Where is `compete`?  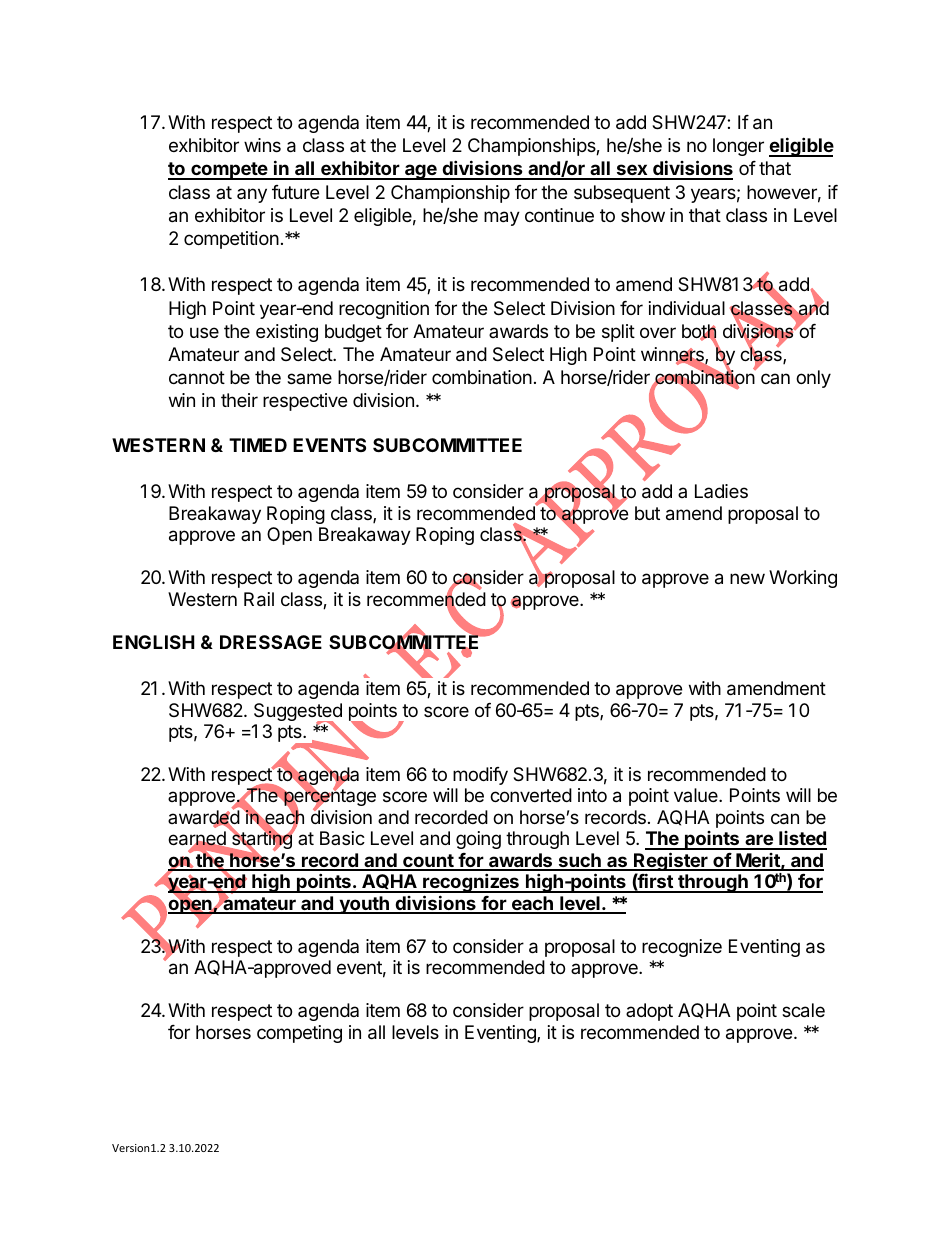 compete is located at coordinates (229, 171).
